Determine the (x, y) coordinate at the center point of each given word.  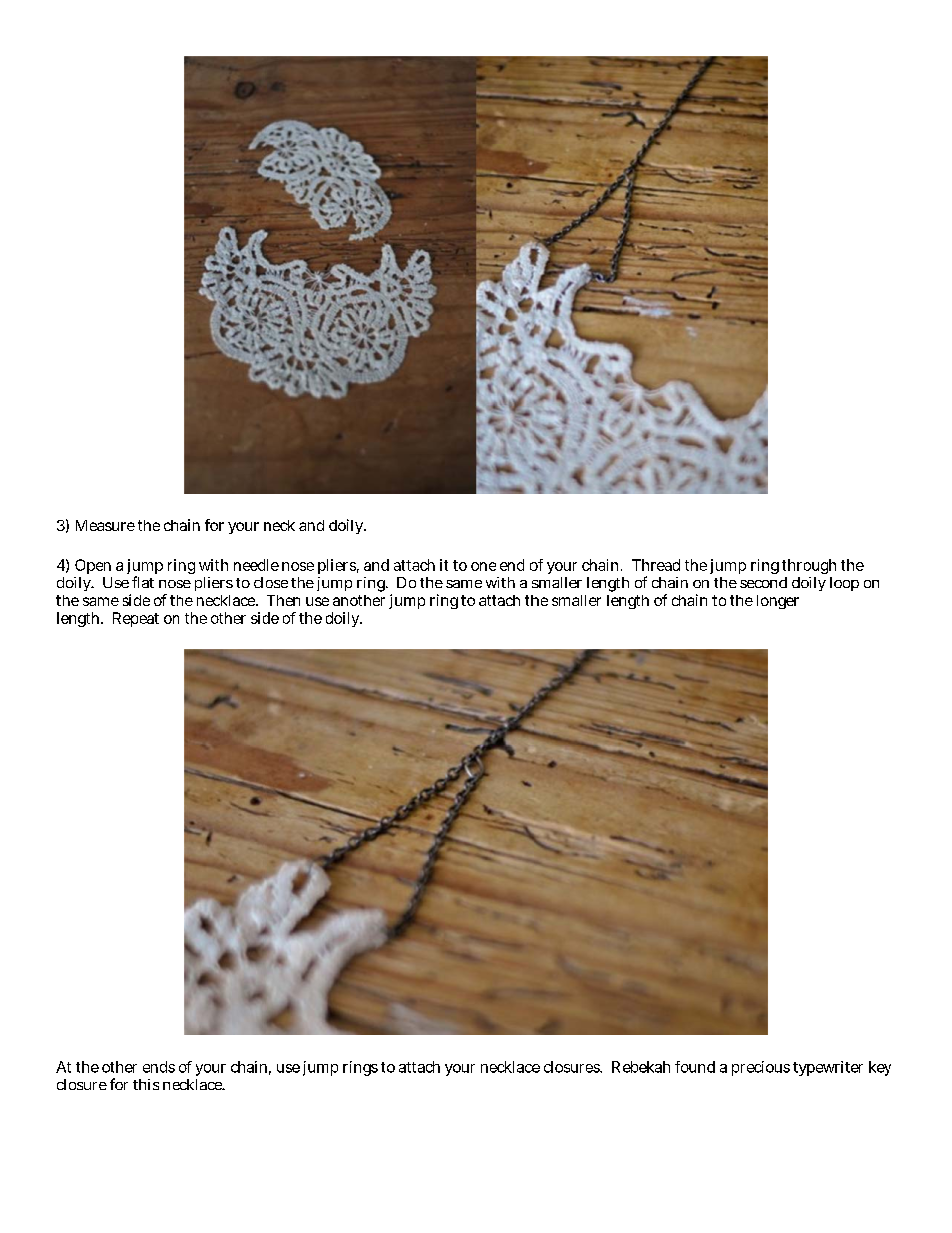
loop (844, 584)
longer (778, 602)
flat (143, 582)
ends (159, 1067)
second (763, 582)
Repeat (136, 619)
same (464, 584)
